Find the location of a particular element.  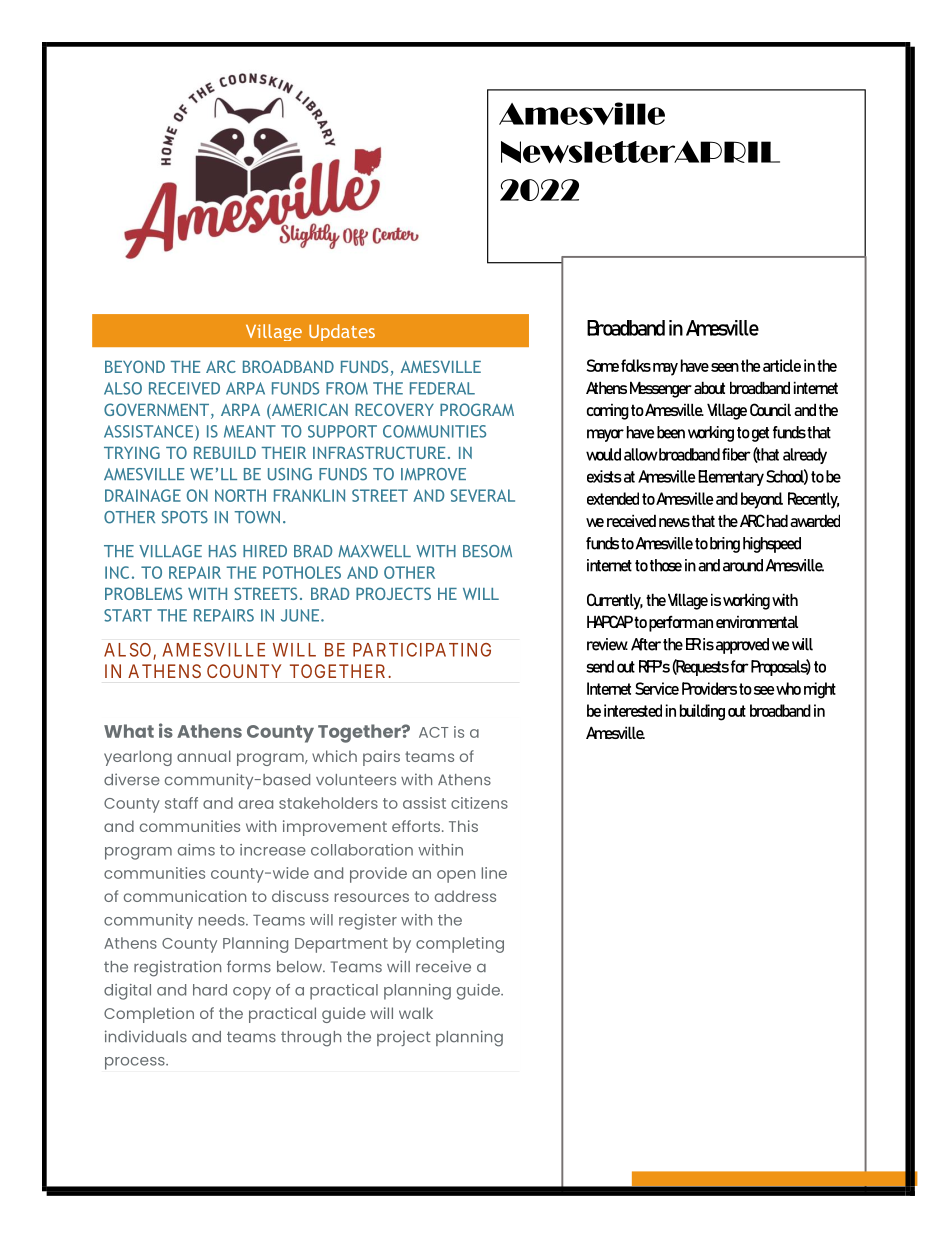

address is located at coordinates (465, 896).
